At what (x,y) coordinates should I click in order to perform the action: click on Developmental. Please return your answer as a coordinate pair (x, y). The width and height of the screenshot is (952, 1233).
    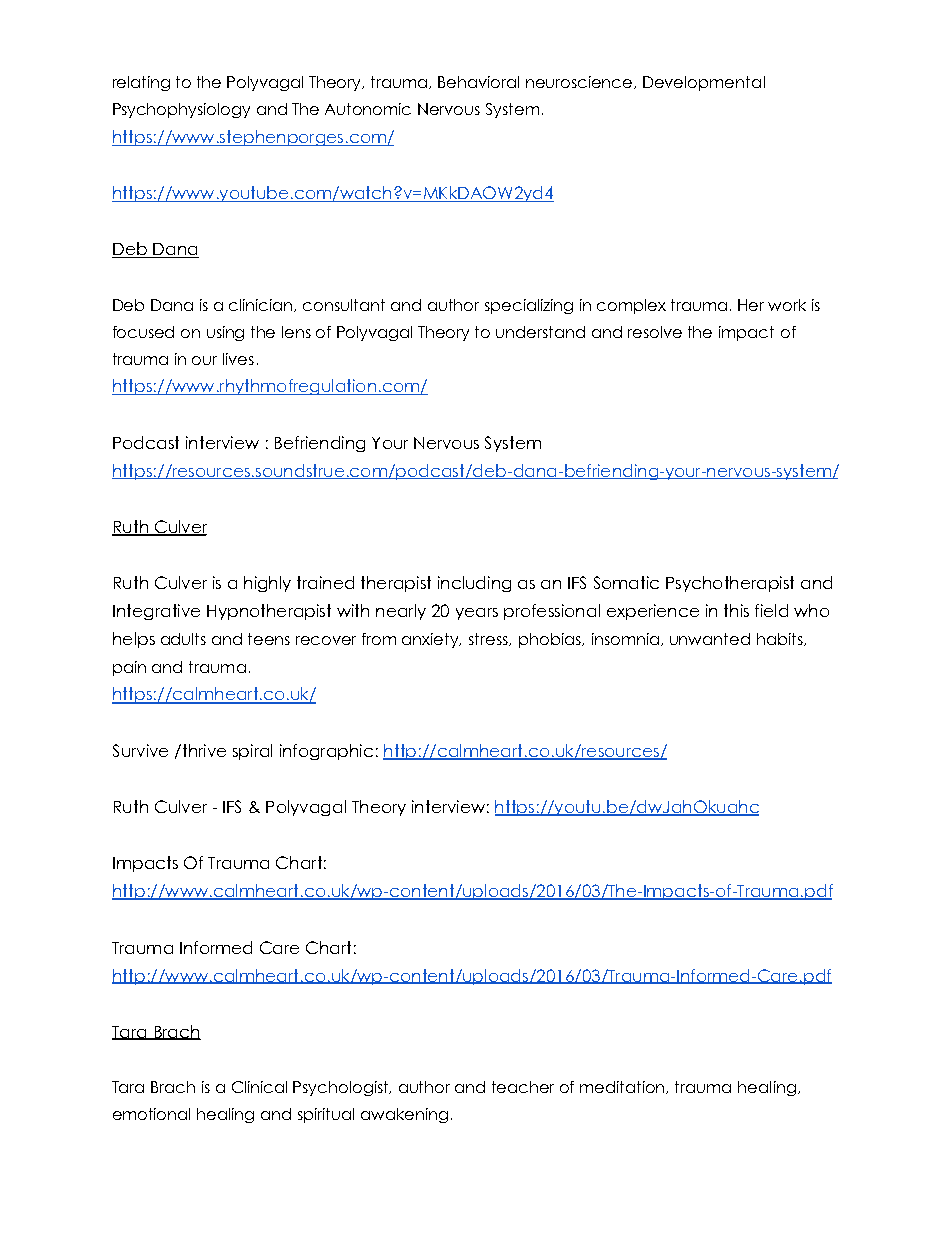
    Looking at the image, I should click on (704, 83).
